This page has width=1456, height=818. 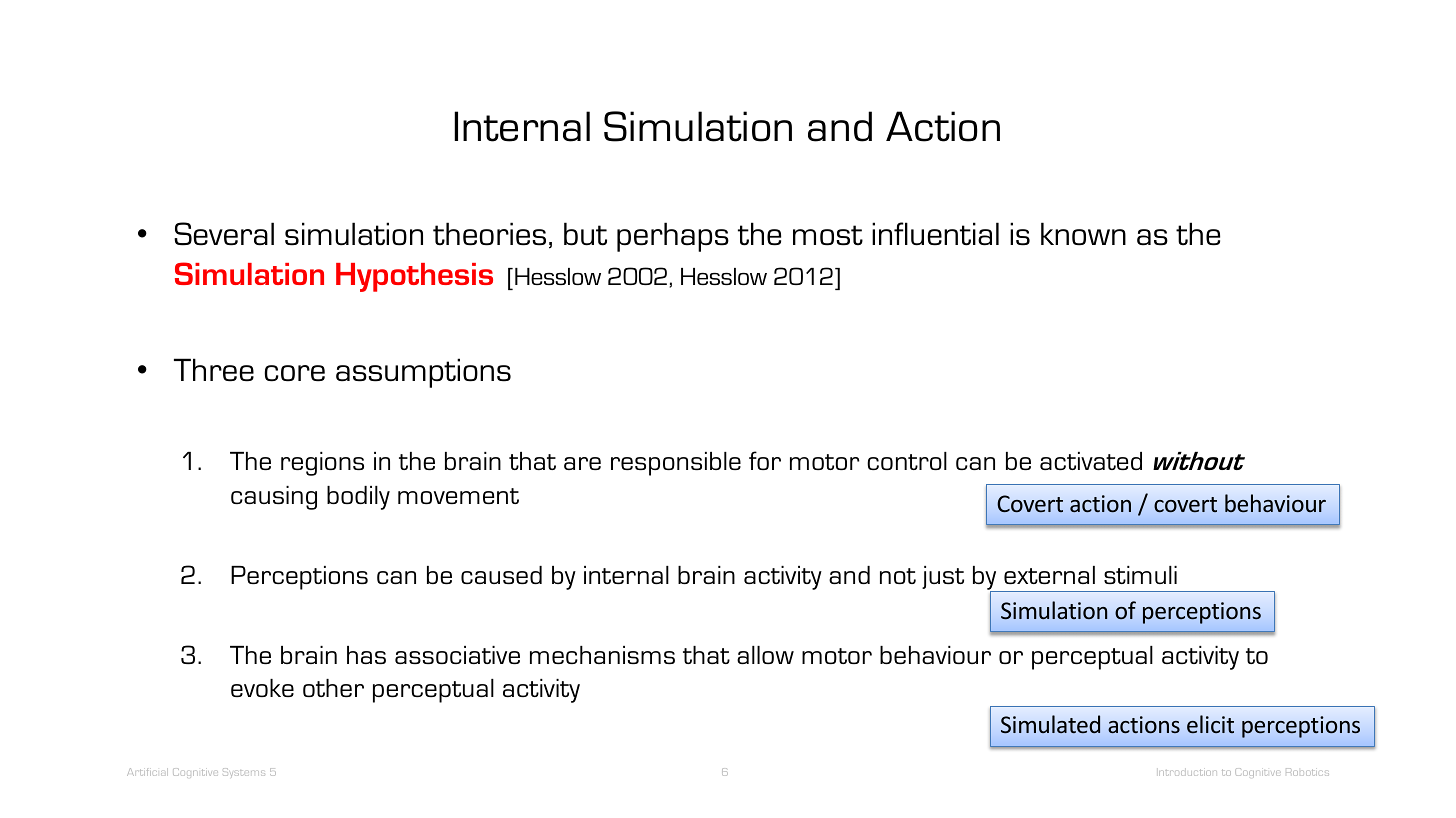 What do you see at coordinates (295, 373) in the page?
I see `core` at bounding box center [295, 373].
